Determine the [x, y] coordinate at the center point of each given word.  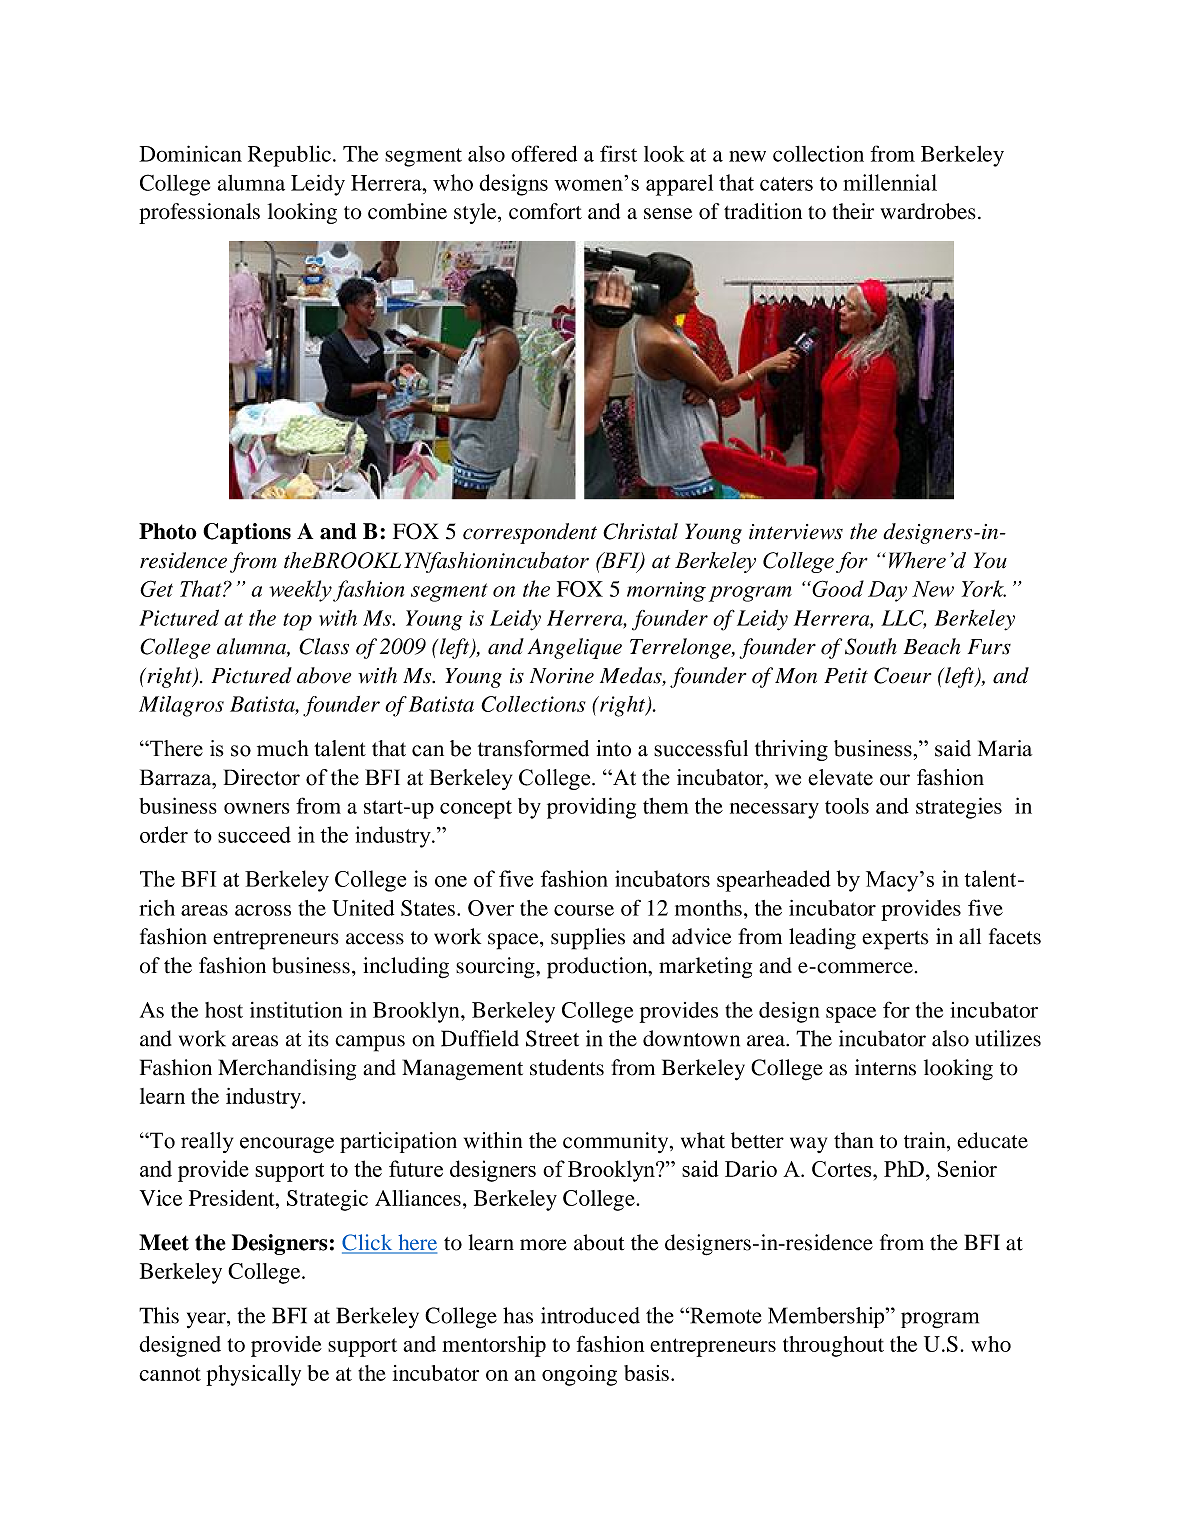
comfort [545, 211]
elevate [840, 777]
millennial [890, 182]
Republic [289, 156]
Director [262, 777]
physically [253, 1375]
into [613, 748]
